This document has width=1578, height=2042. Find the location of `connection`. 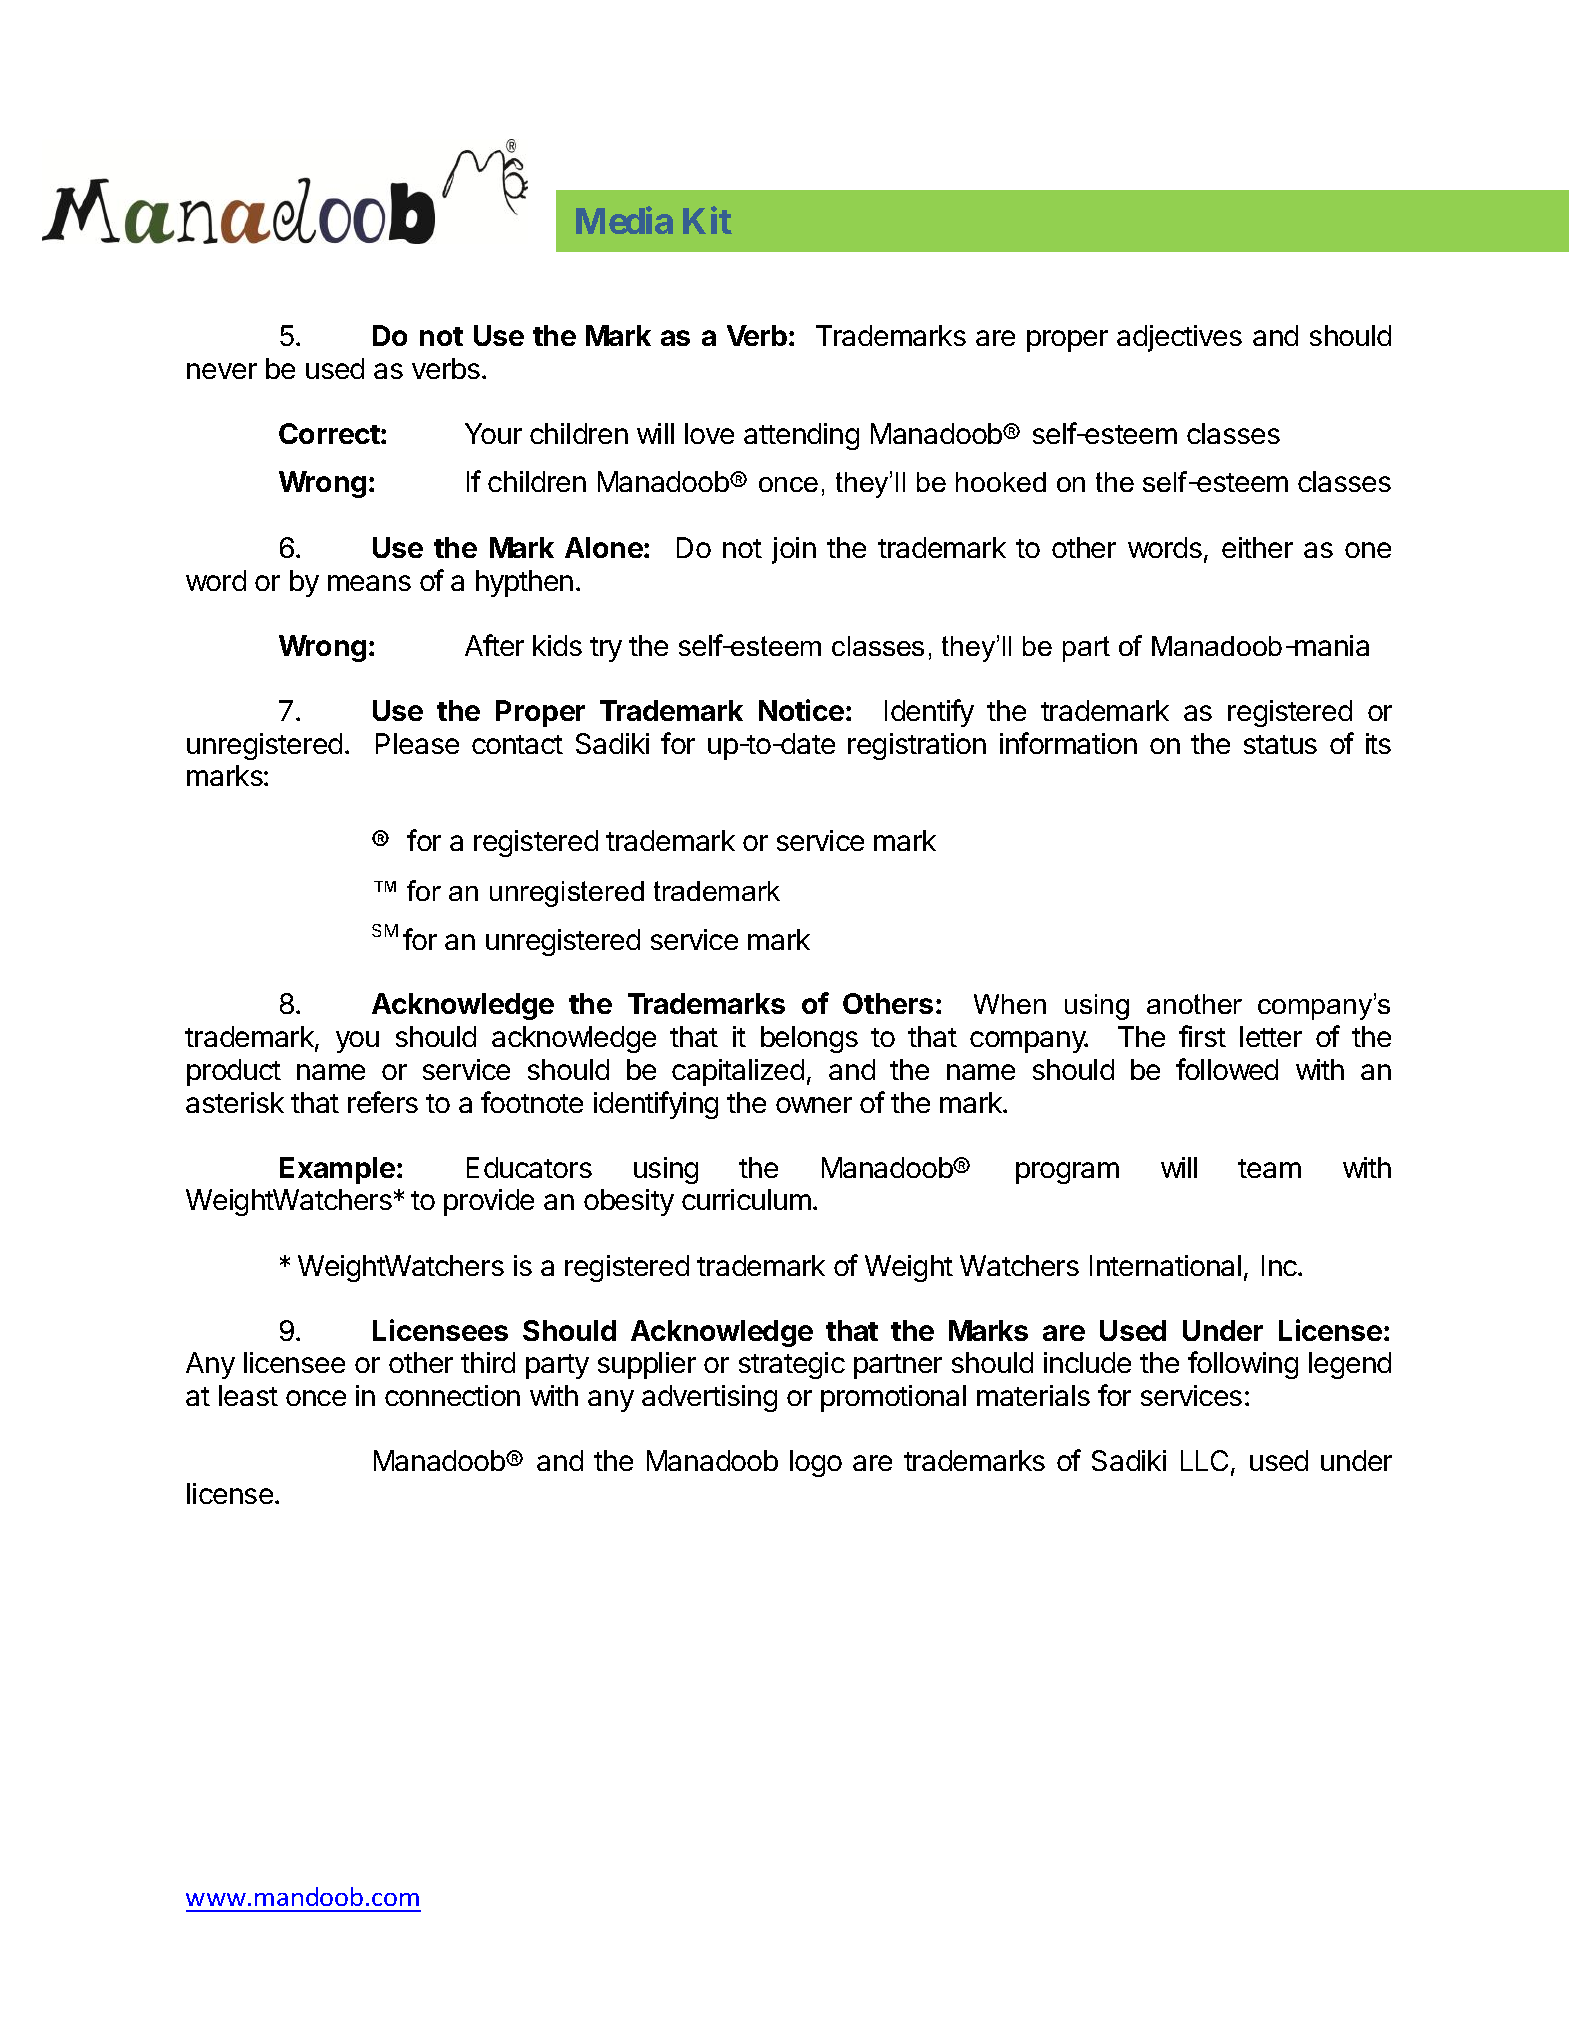

connection is located at coordinates (452, 1395).
